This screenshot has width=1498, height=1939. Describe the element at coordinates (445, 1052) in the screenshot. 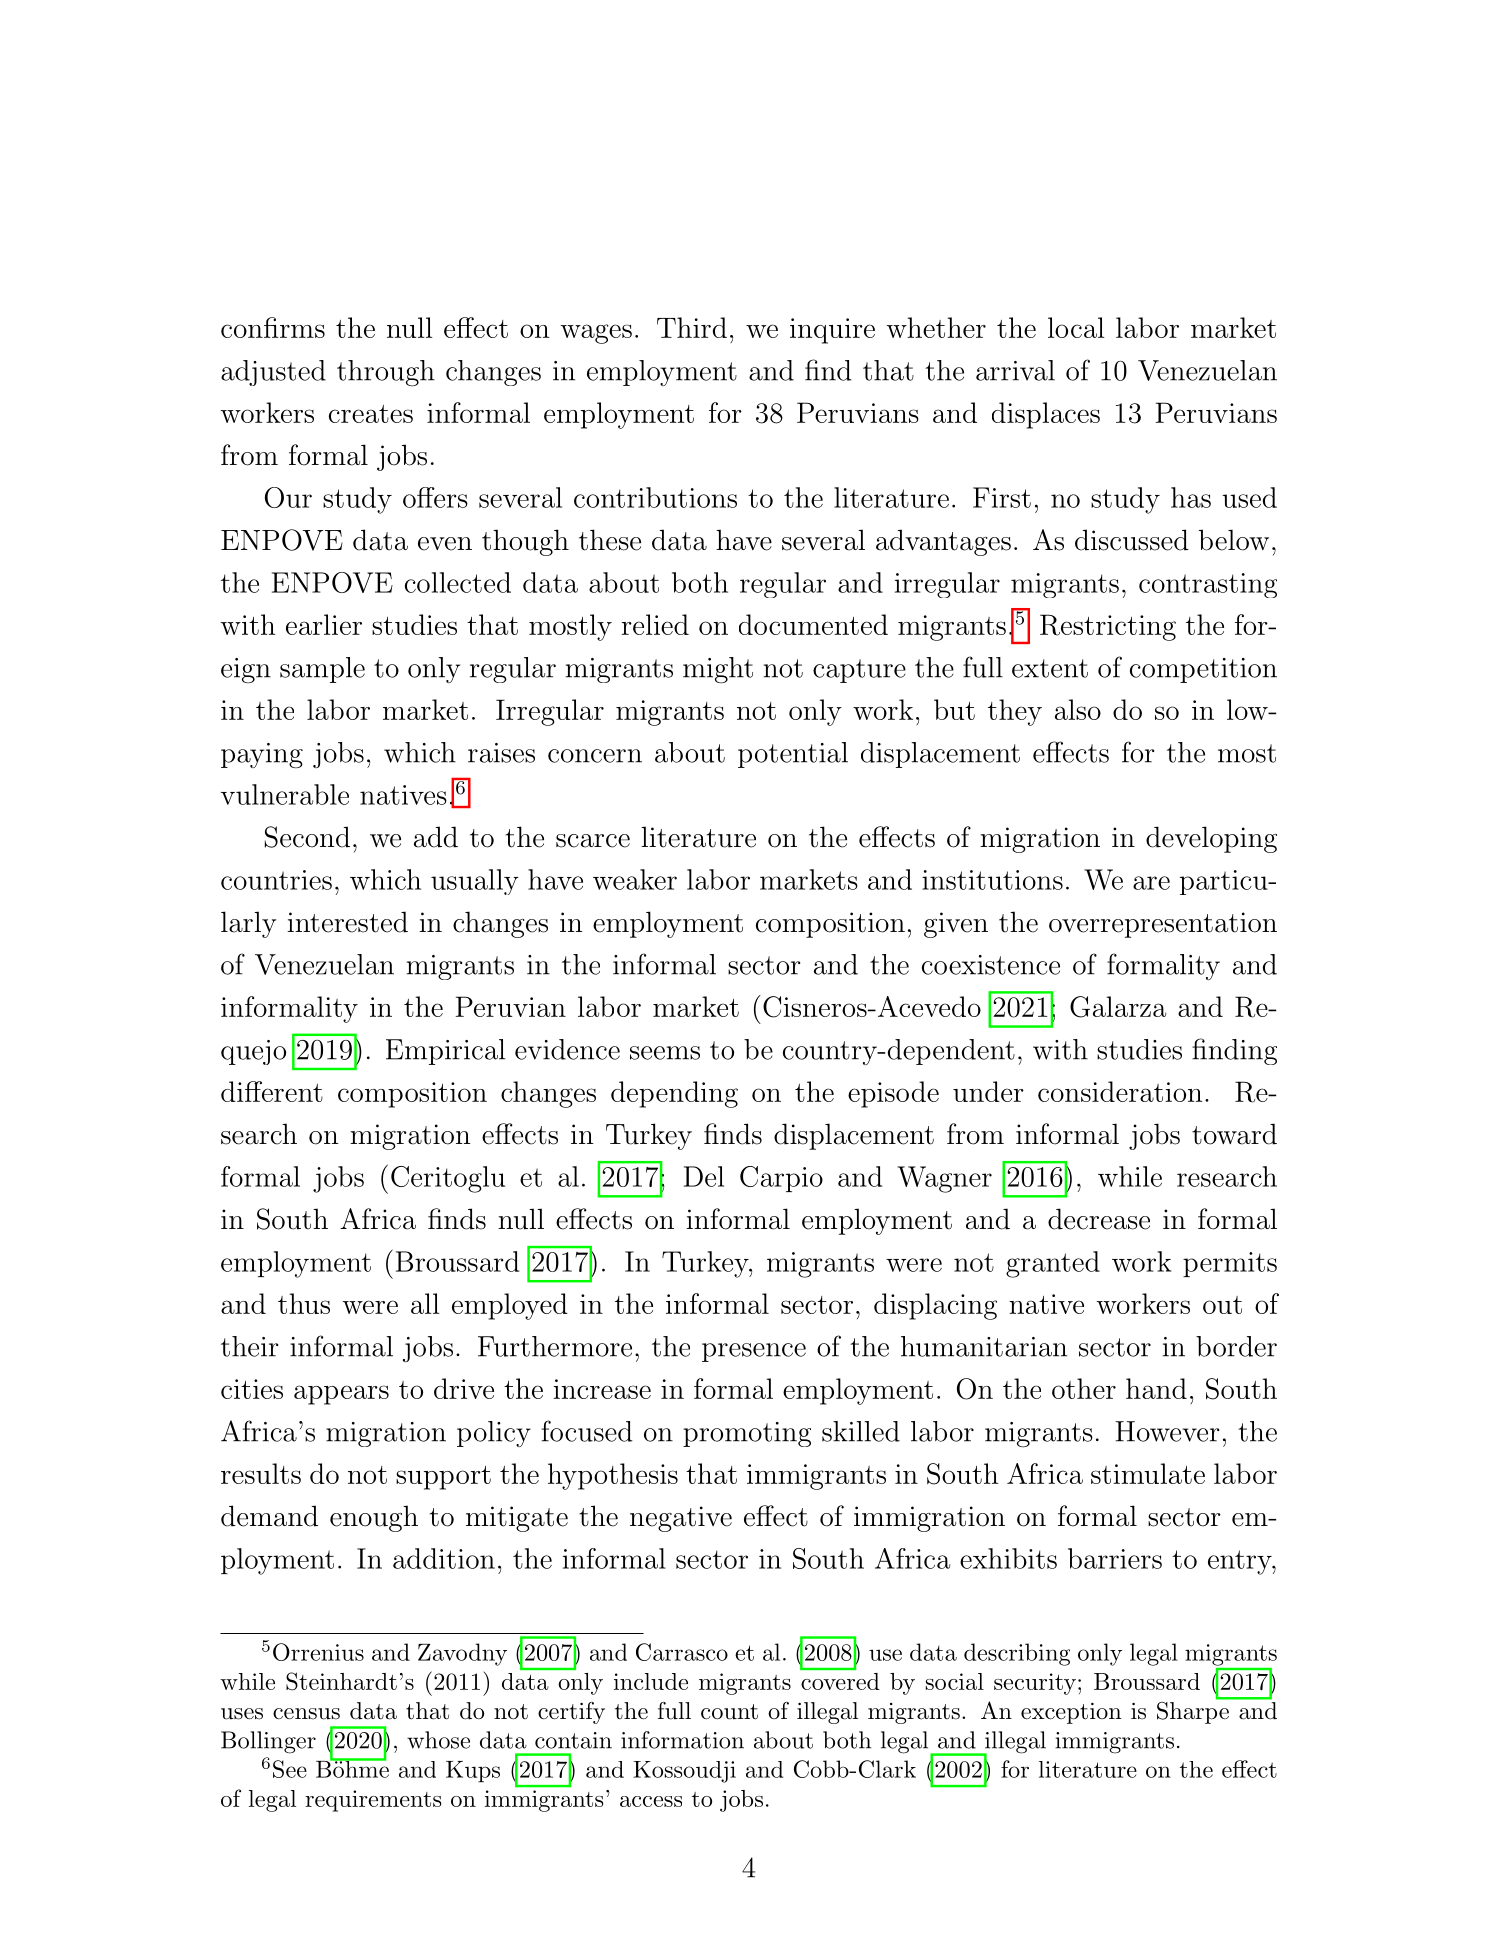

I see `Empirical` at that location.
